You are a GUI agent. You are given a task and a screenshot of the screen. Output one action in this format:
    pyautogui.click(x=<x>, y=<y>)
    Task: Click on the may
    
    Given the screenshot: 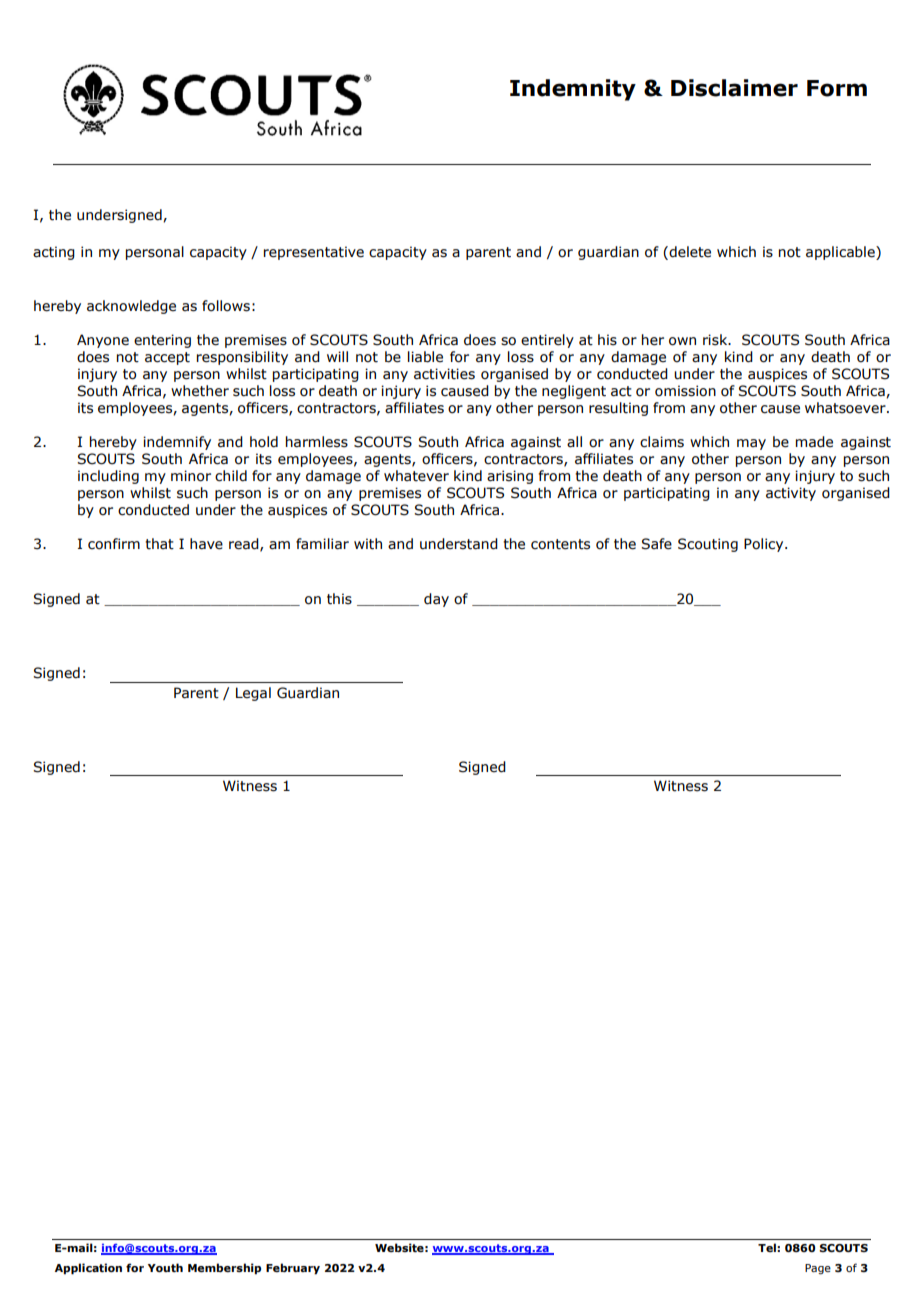 What is the action you would take?
    pyautogui.click(x=751, y=444)
